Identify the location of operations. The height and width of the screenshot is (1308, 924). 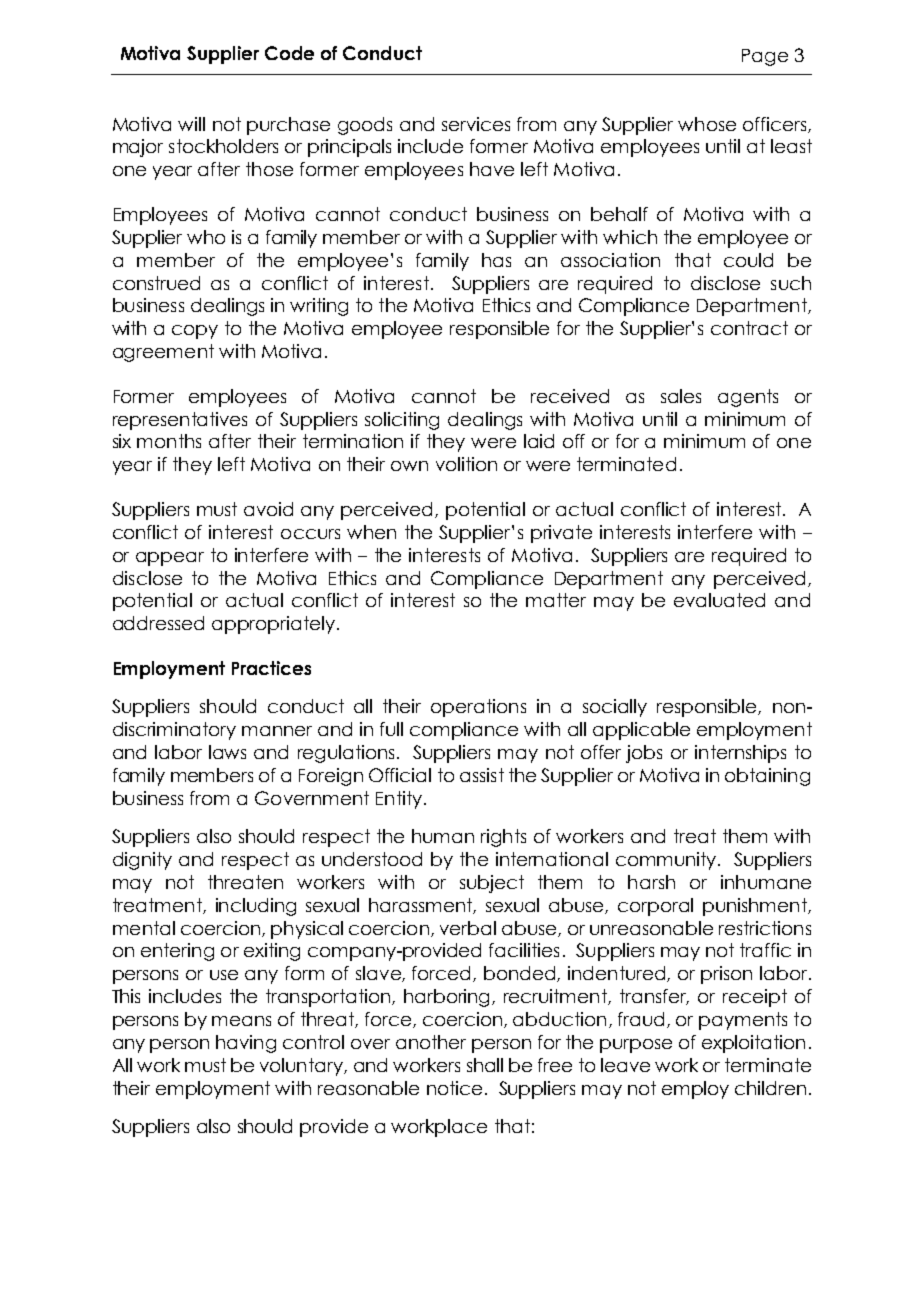
(478, 708).
